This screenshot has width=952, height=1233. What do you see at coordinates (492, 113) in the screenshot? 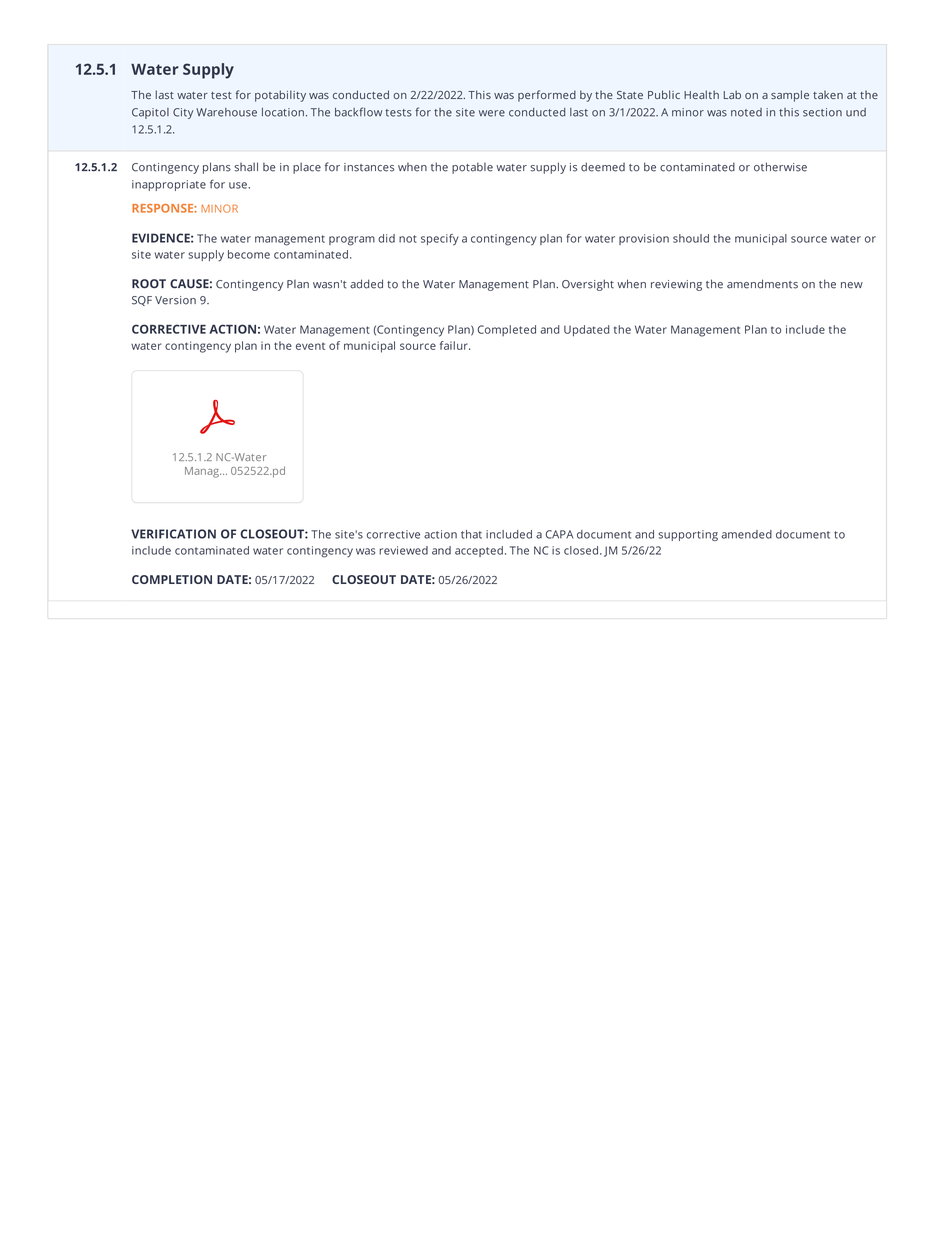
I see `were` at bounding box center [492, 113].
